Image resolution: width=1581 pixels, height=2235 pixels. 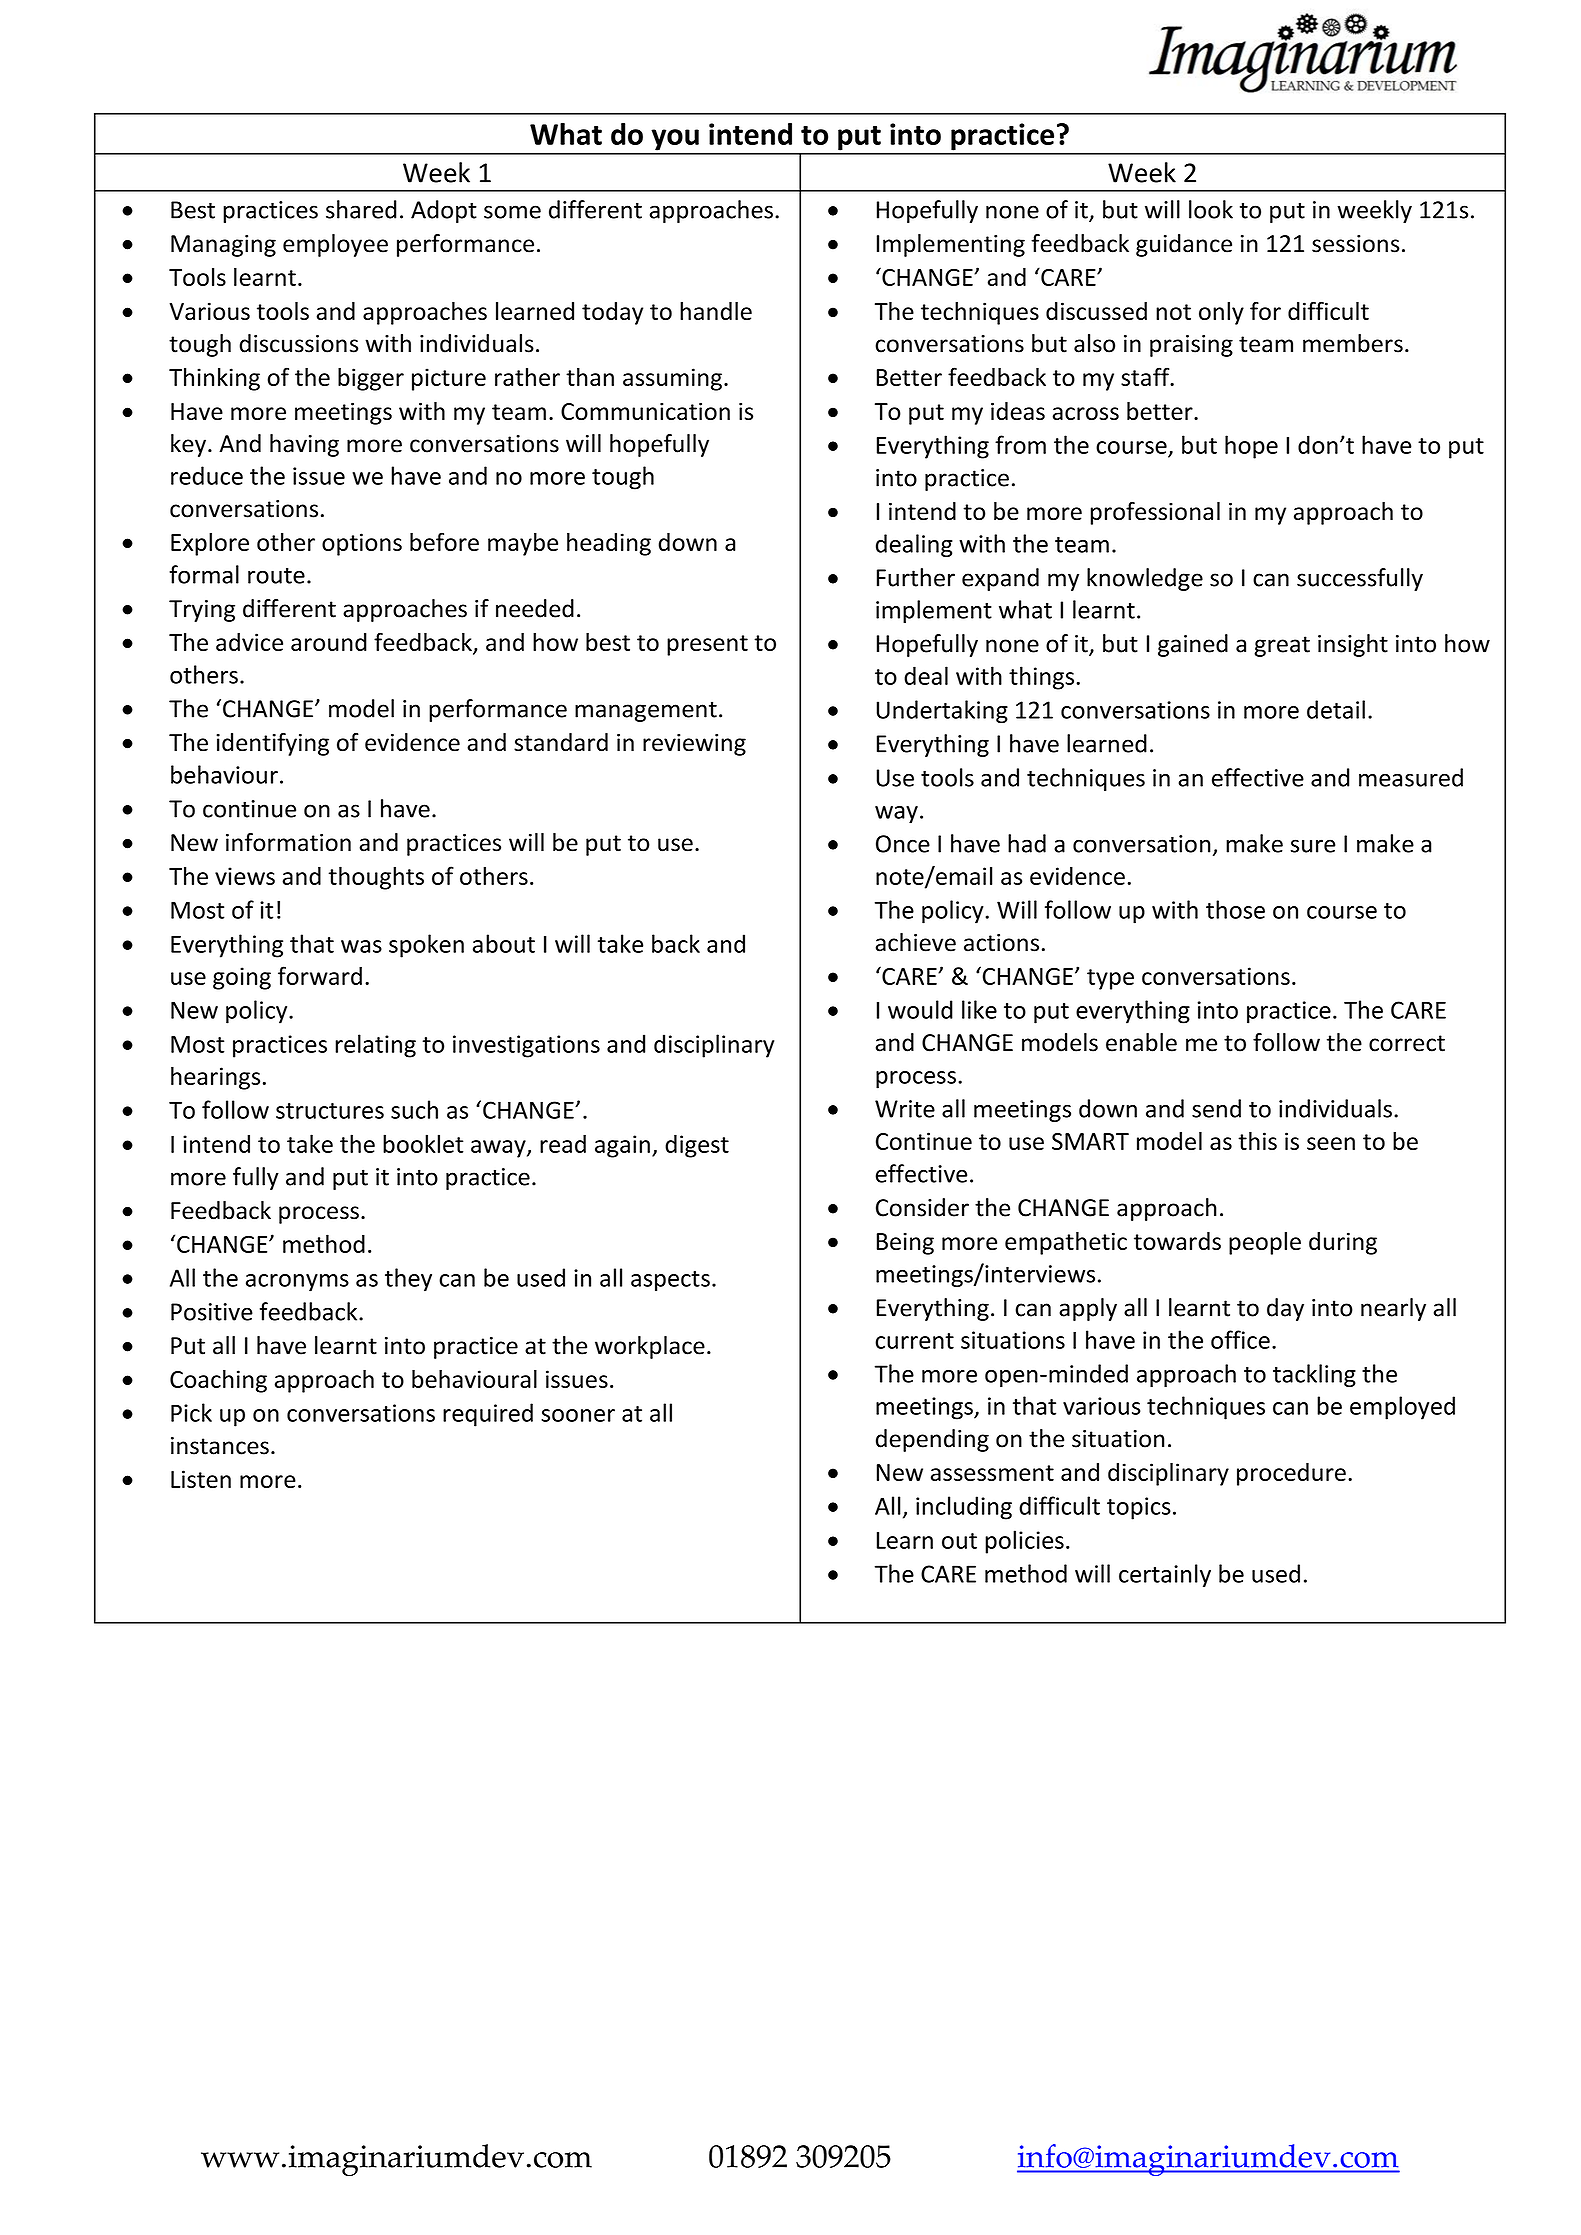 What do you see at coordinates (1291, 1474) in the screenshot?
I see `procedure` at bounding box center [1291, 1474].
